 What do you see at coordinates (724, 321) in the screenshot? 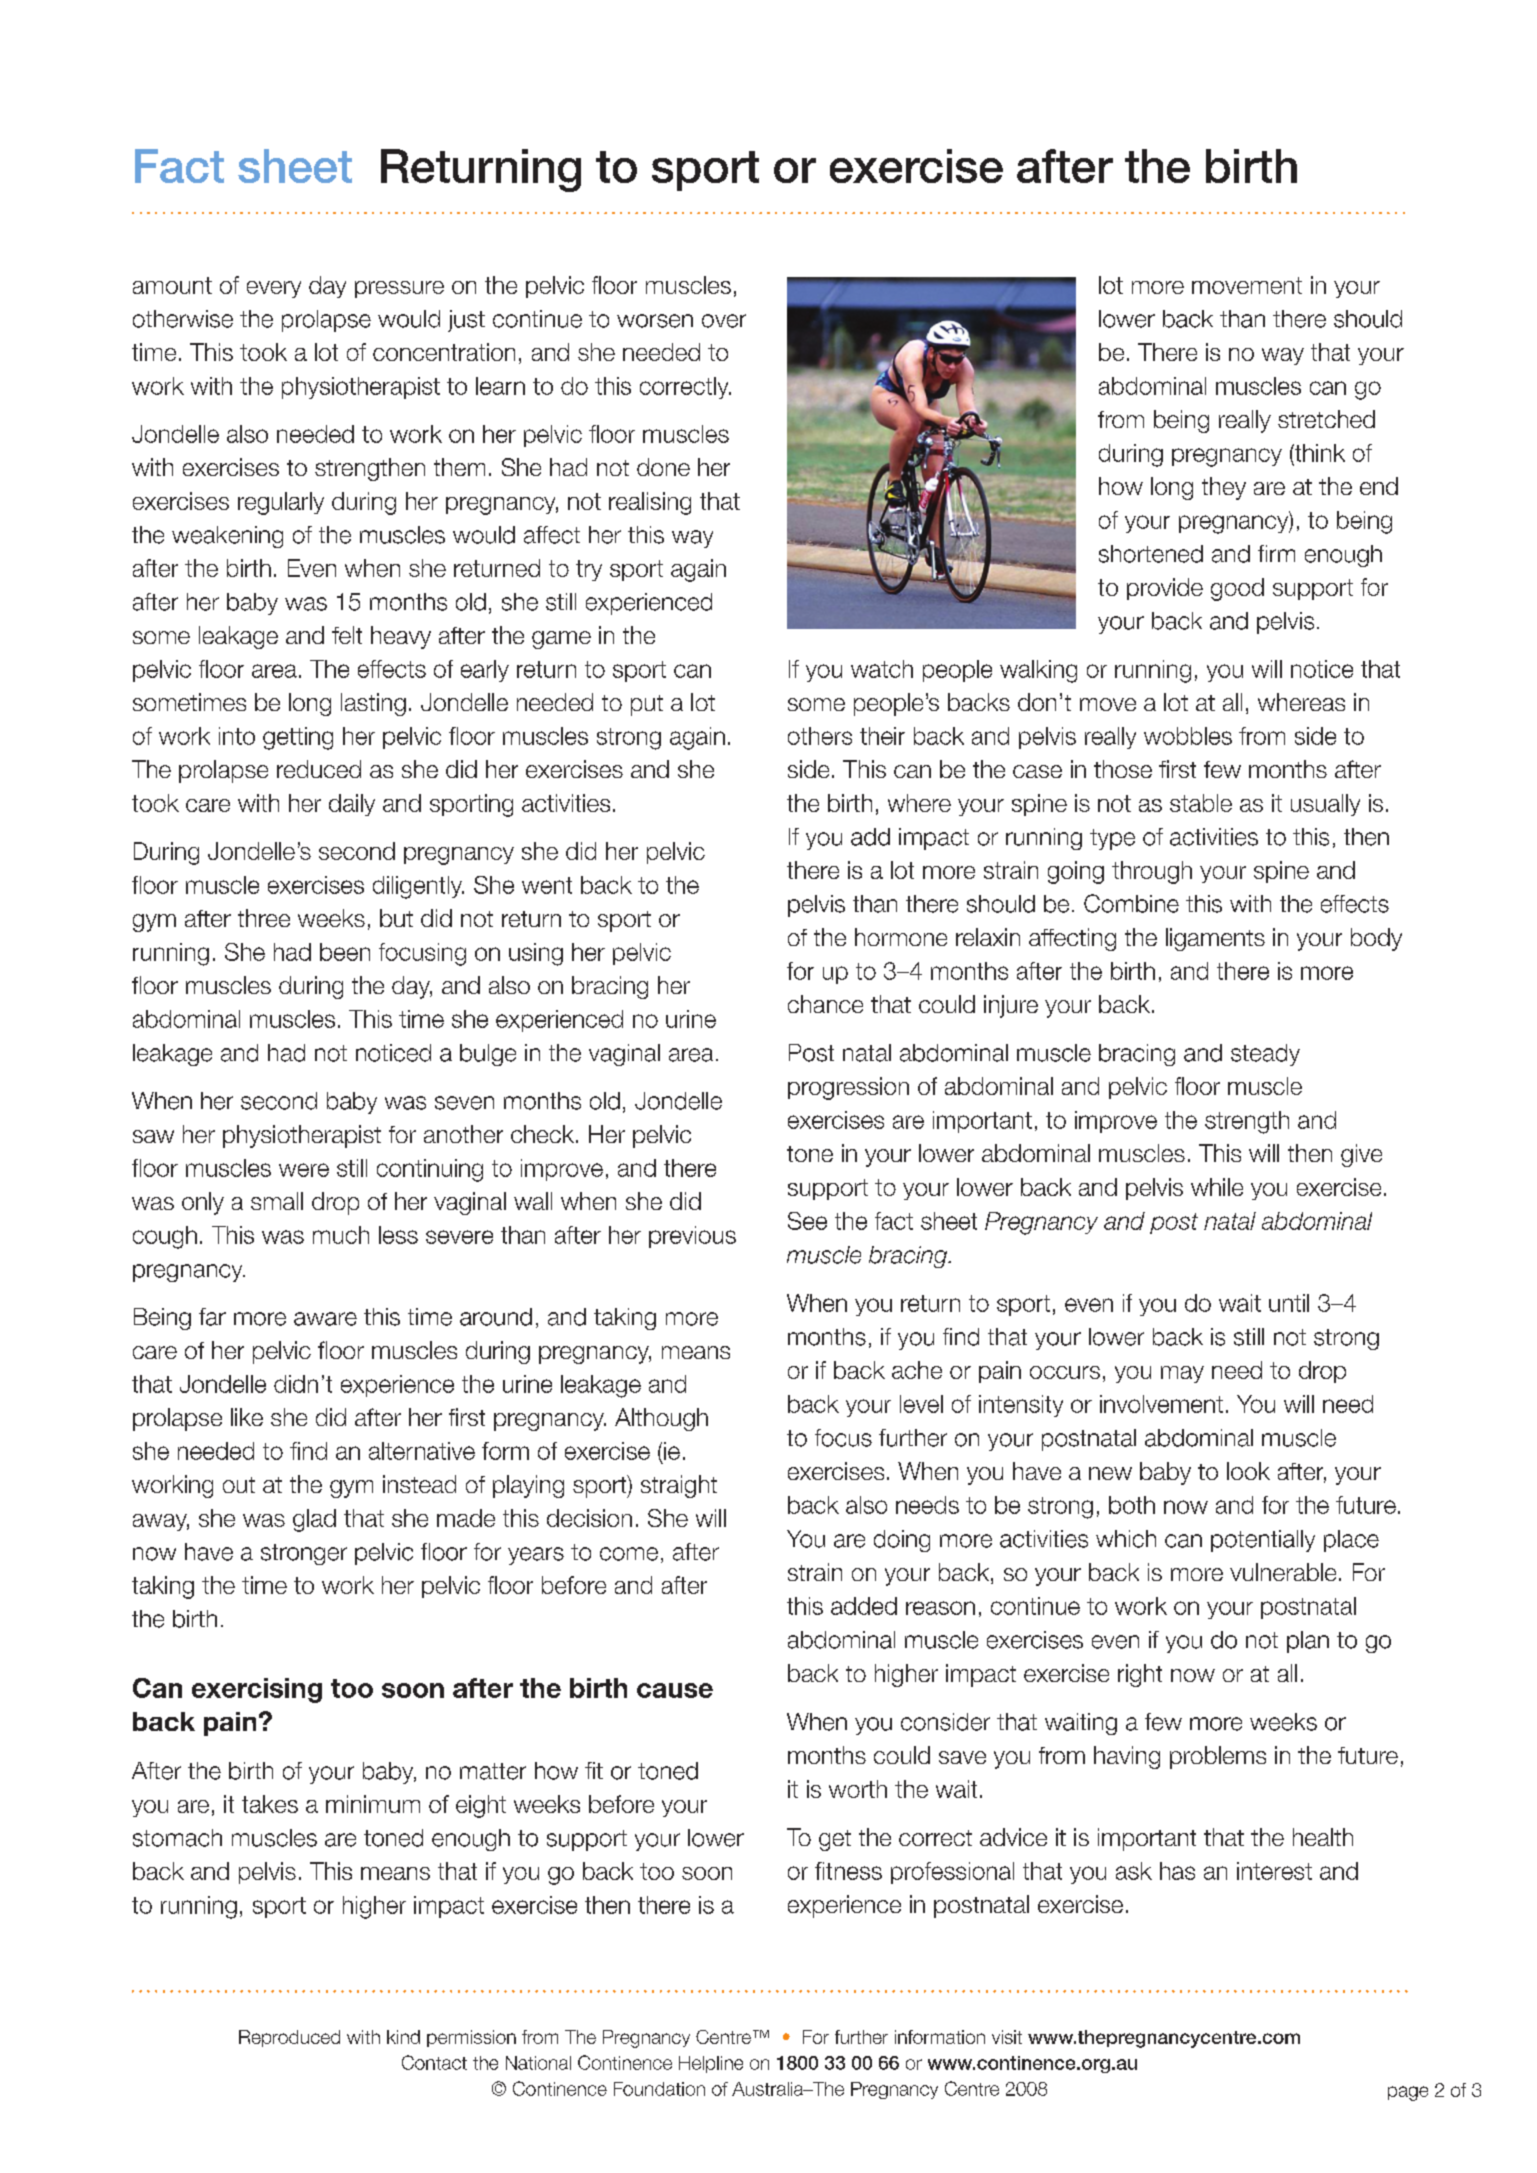
I see `over` at bounding box center [724, 321].
